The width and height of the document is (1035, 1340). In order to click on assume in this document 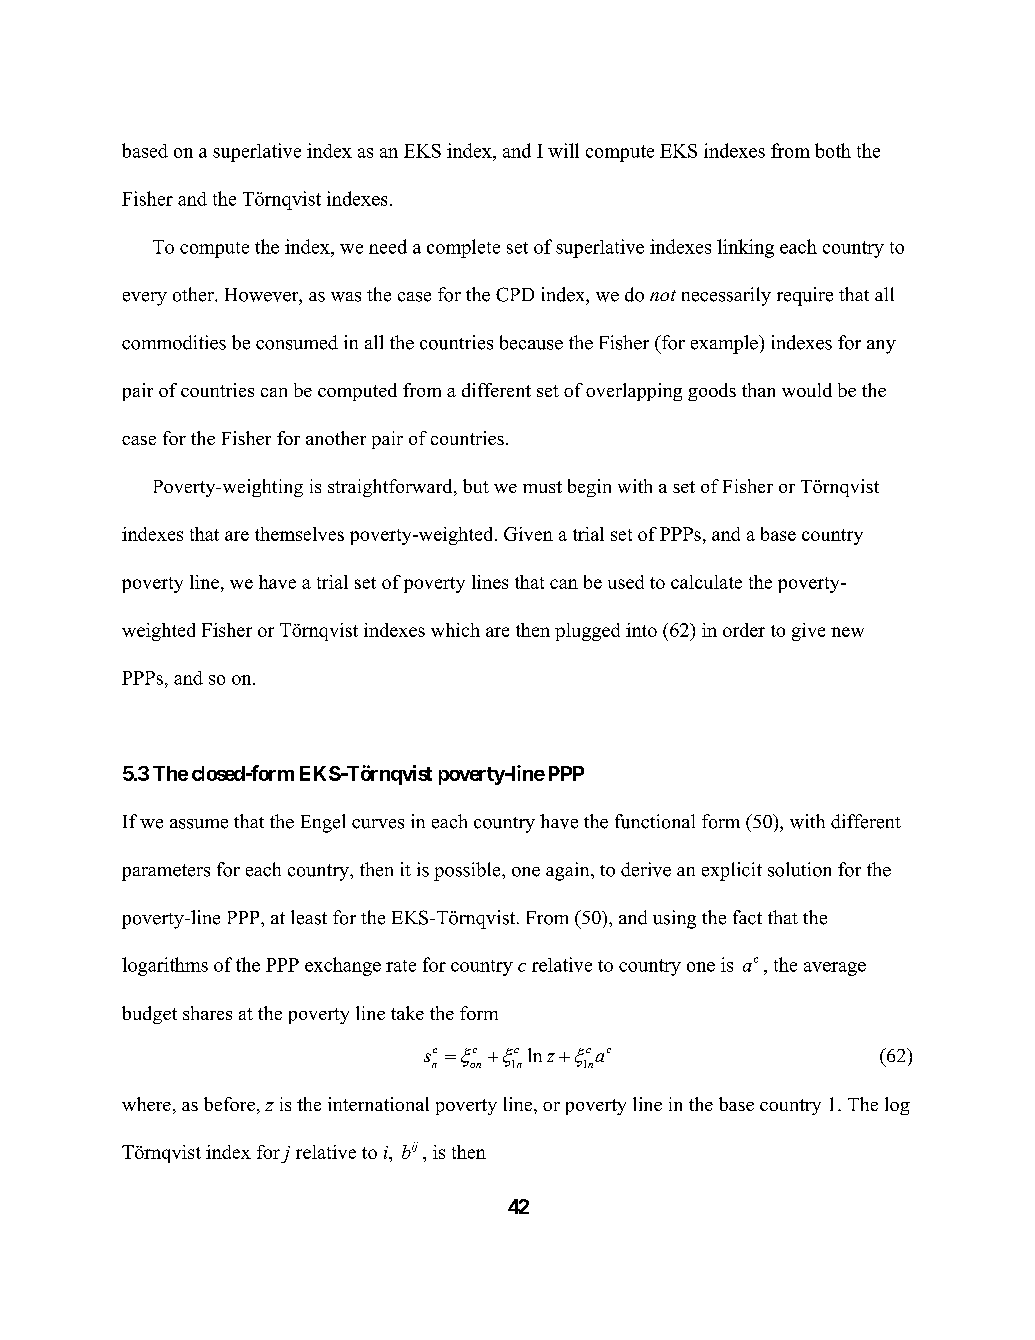, I will do `click(199, 824)`.
